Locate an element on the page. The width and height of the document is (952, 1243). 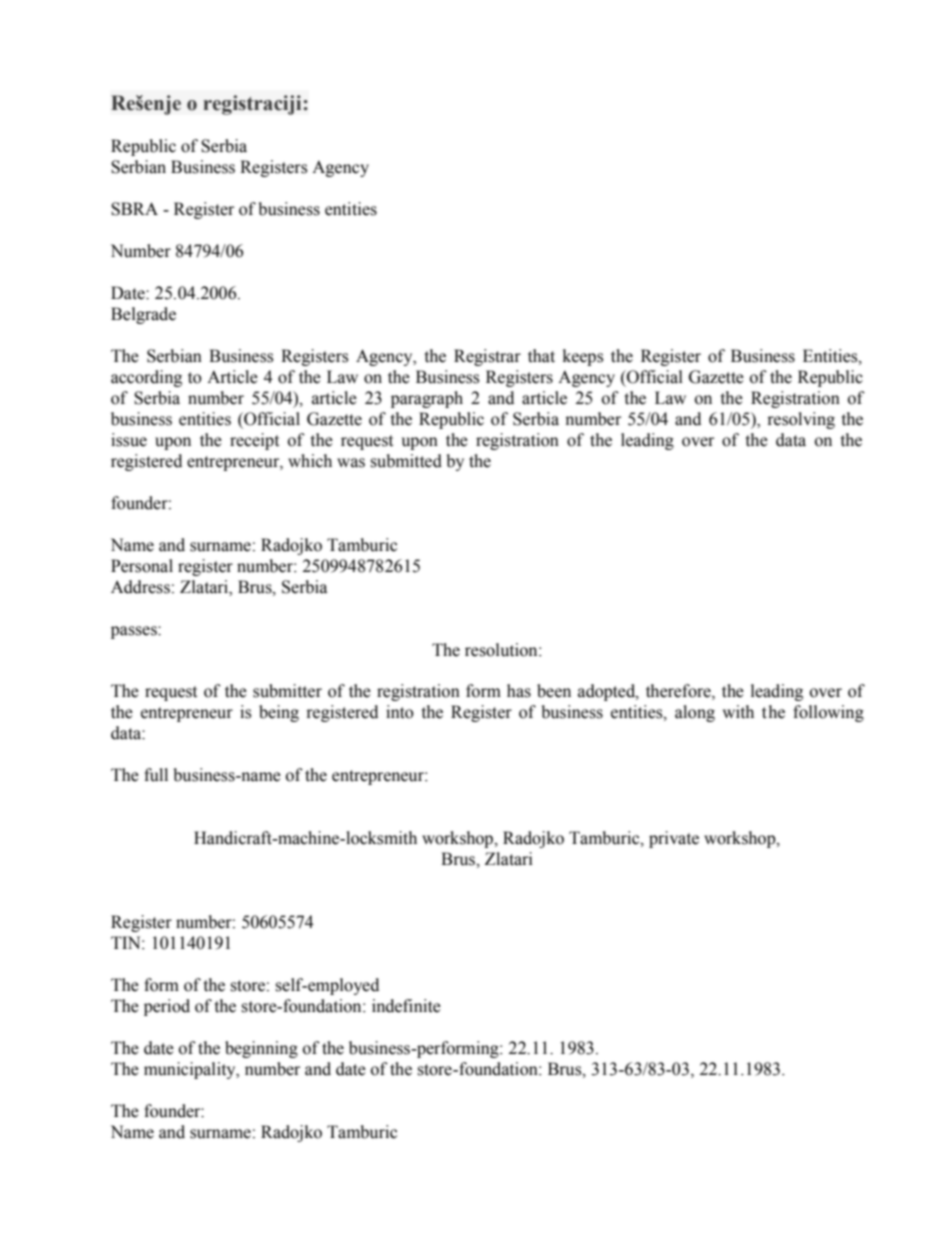
private is located at coordinates (674, 839).
